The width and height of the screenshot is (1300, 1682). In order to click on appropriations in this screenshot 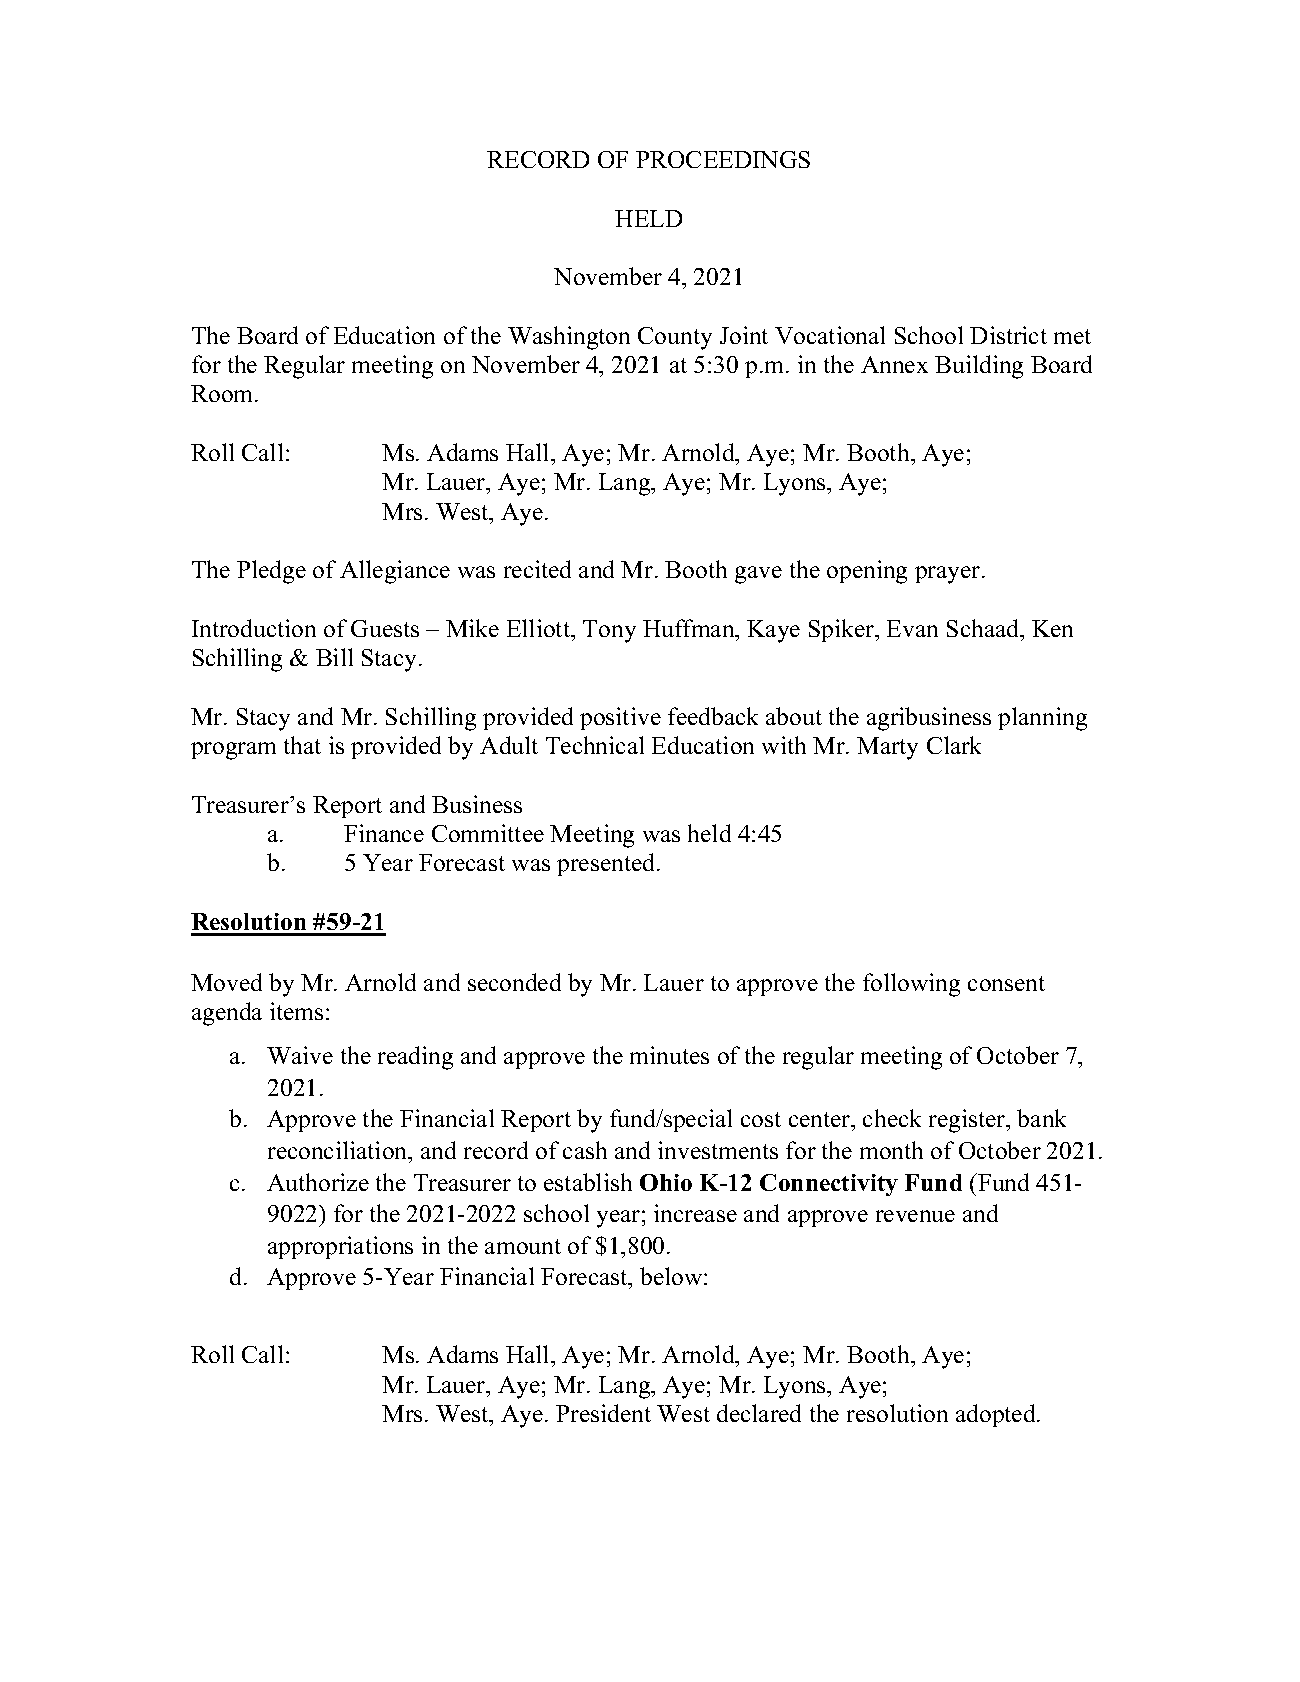, I will do `click(340, 1247)`.
